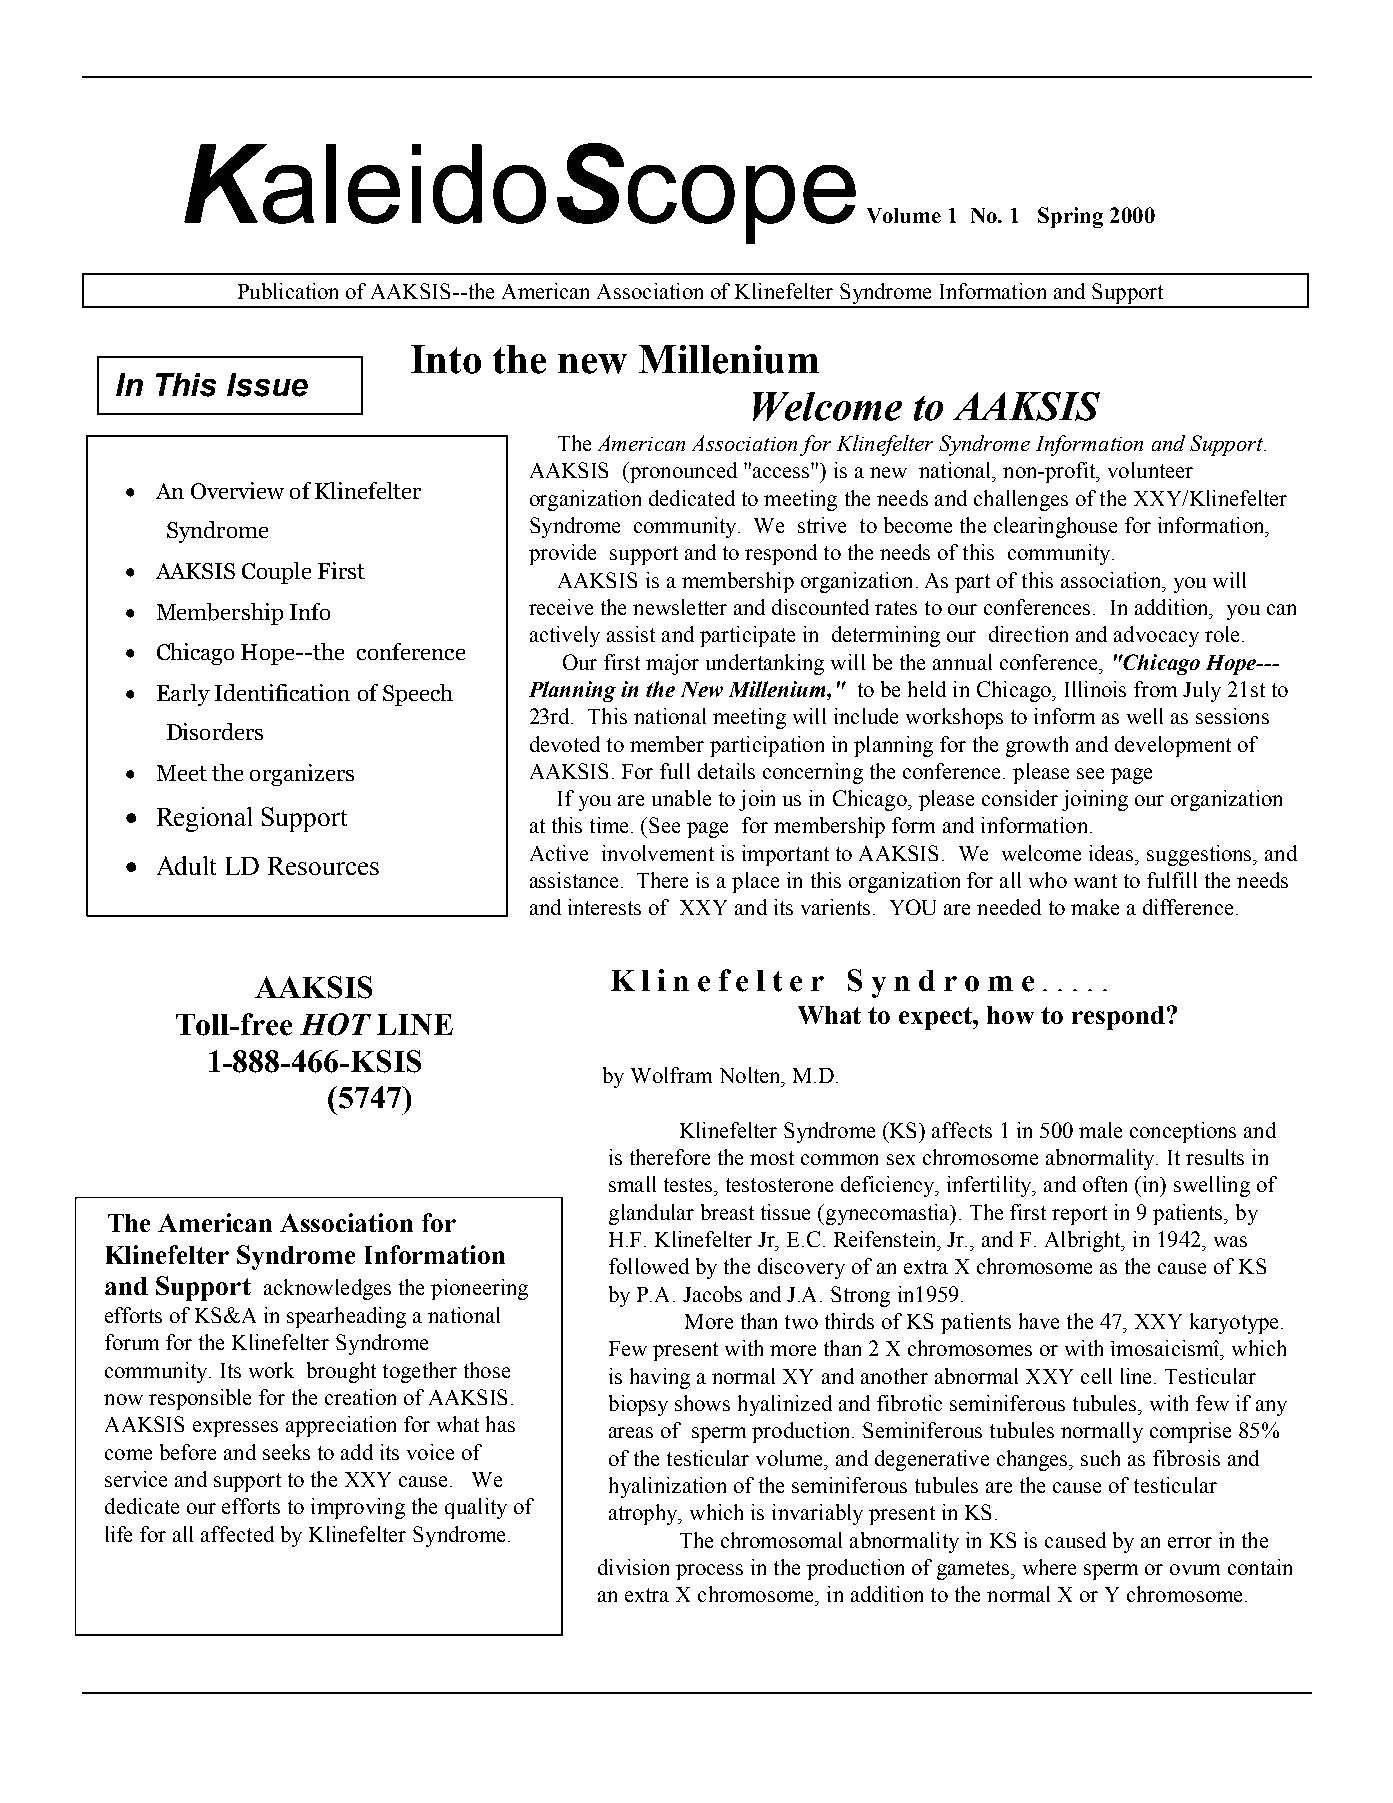  I want to click on Publication, so click(288, 291).
